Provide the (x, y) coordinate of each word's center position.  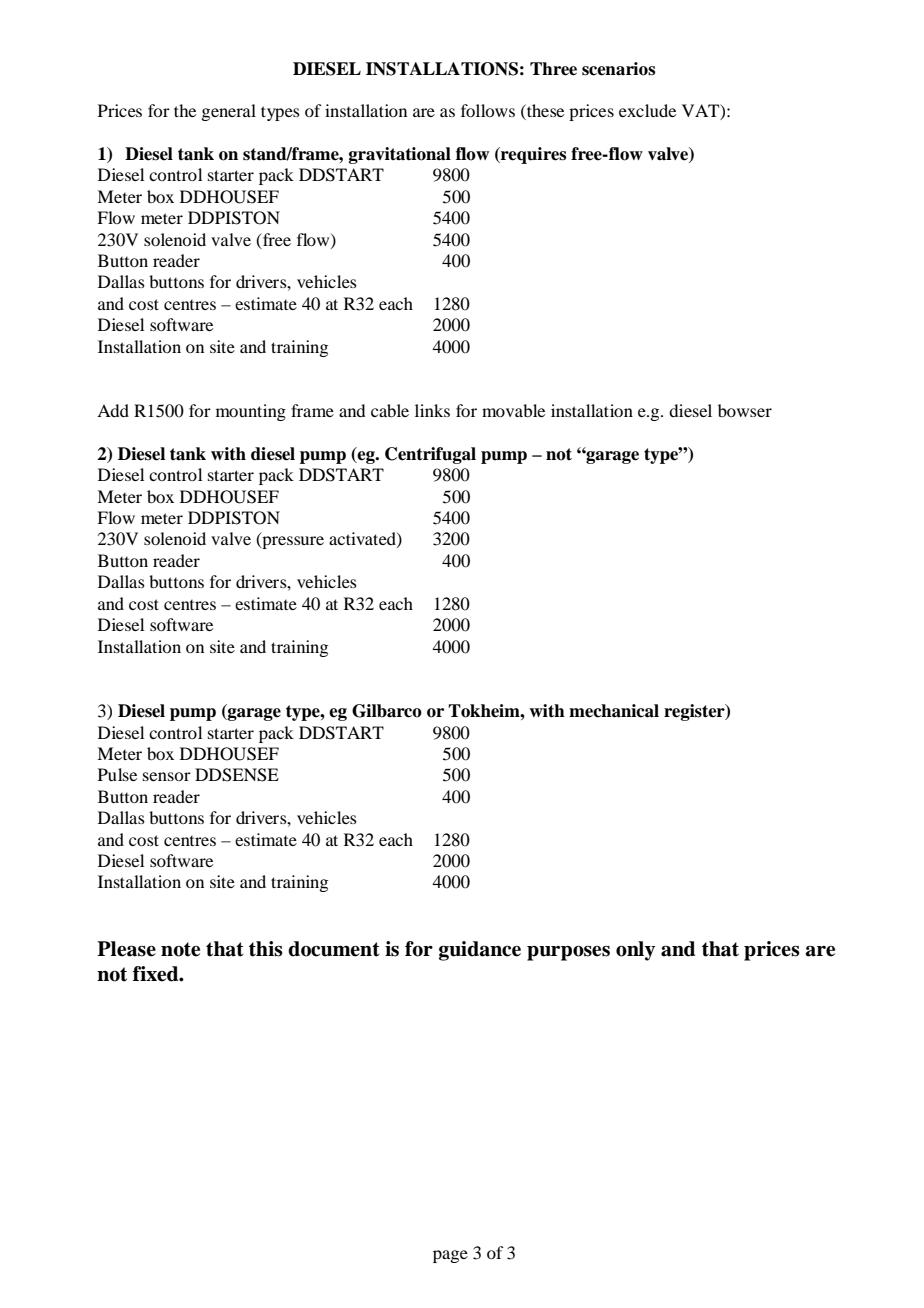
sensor (167, 776)
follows (488, 110)
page (450, 1256)
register (695, 712)
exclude (647, 110)
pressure (292, 542)
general (228, 112)
